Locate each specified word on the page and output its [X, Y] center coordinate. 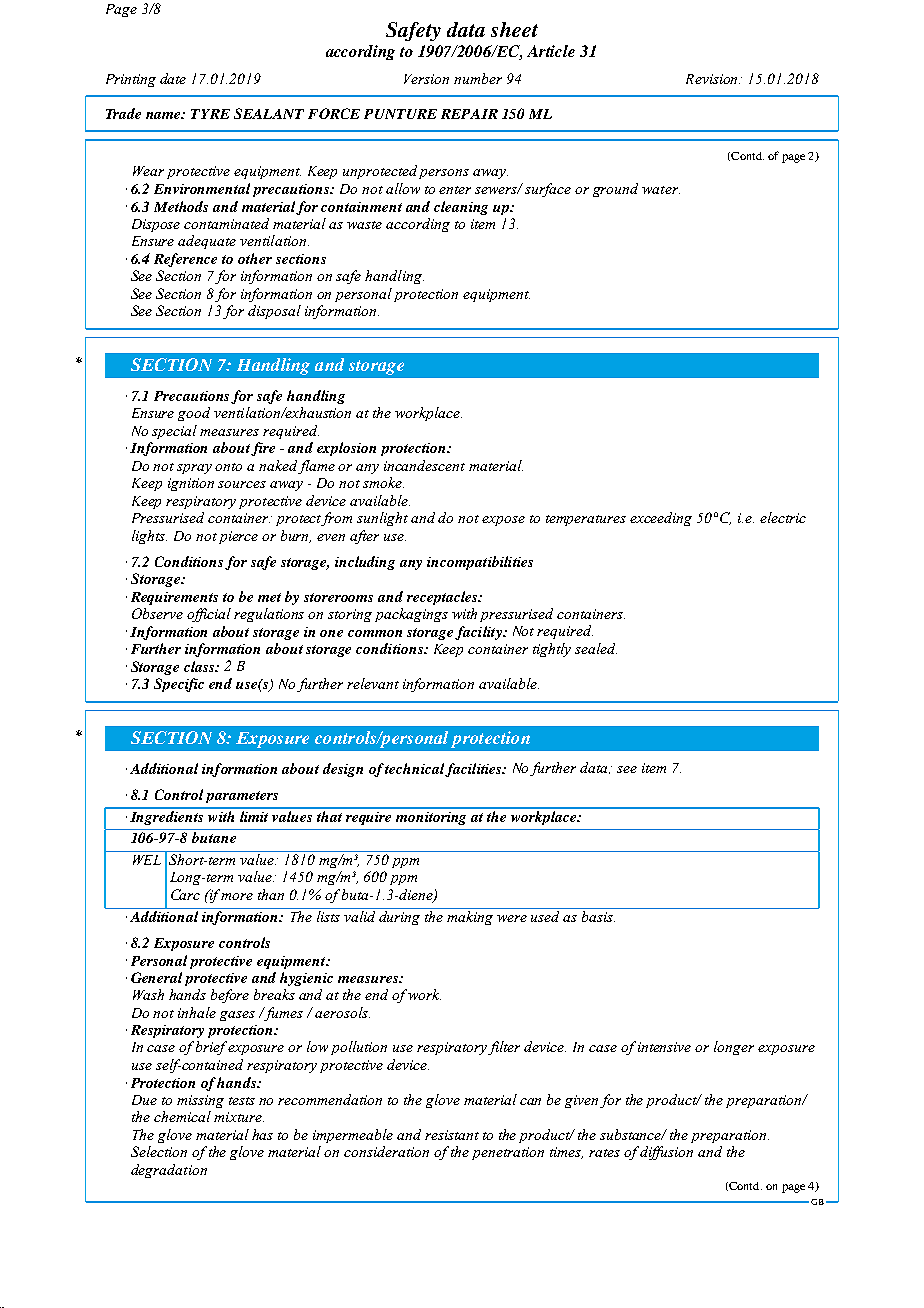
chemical [182, 1116]
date [173, 78]
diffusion [666, 1153]
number [478, 78]
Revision [713, 79]
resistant [452, 1135]
